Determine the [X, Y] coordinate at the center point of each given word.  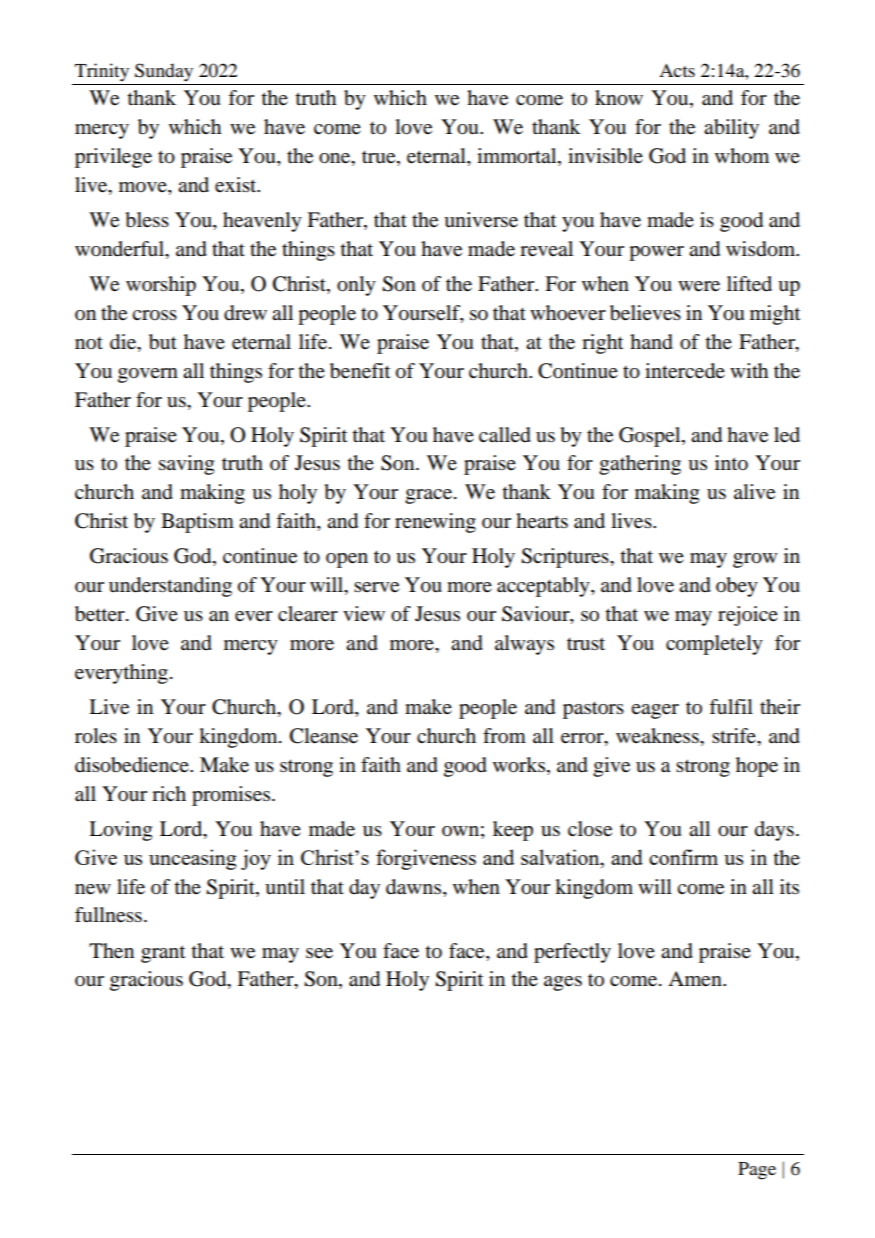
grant [163, 954]
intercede [685, 371]
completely [714, 645]
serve [376, 587]
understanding [170, 587]
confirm [683, 857]
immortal [518, 157]
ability [731, 129]
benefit [360, 371]
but [163, 342]
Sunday [164, 72]
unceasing [193, 859]
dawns [415, 887]
